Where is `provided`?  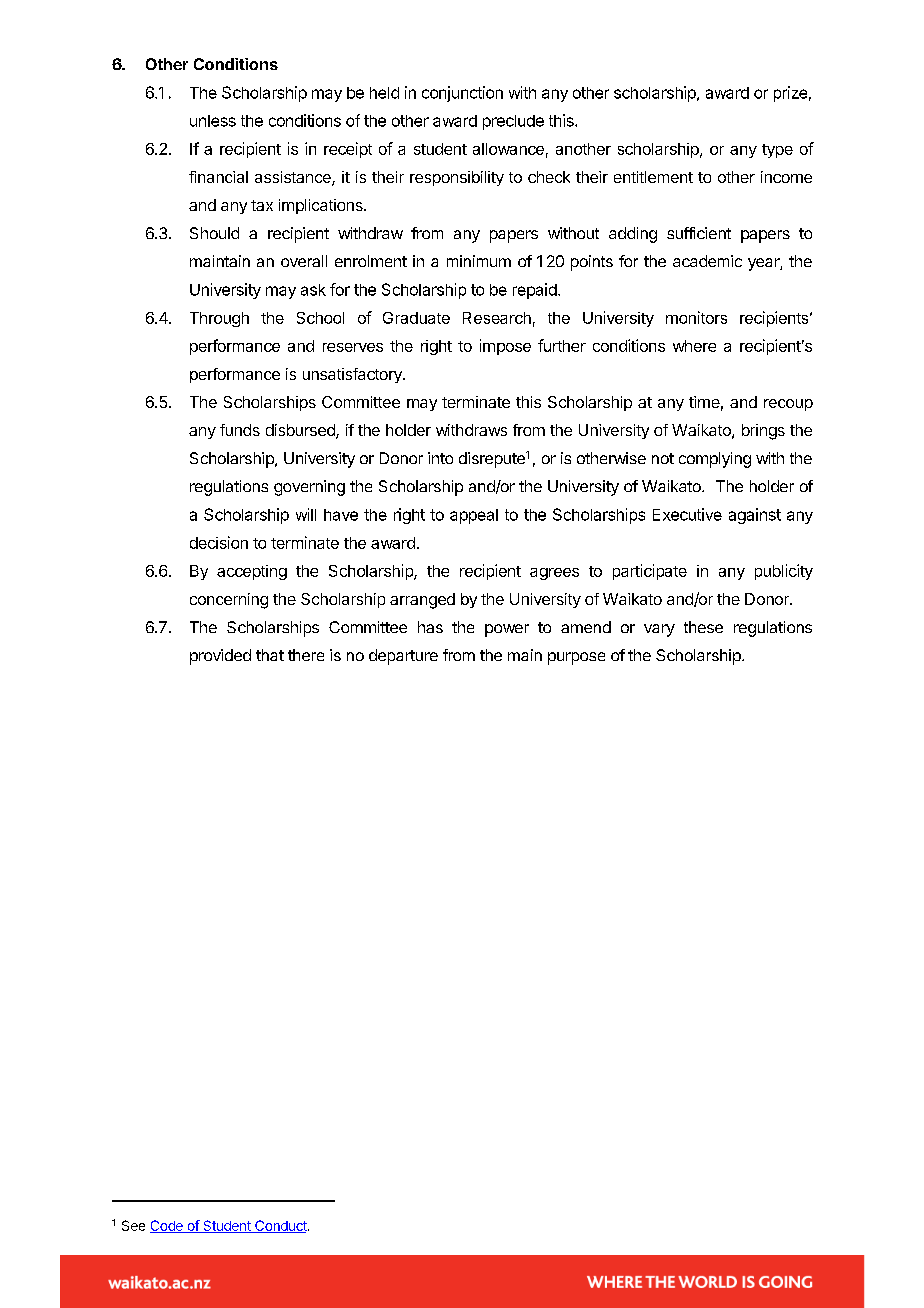 provided is located at coordinates (220, 657).
